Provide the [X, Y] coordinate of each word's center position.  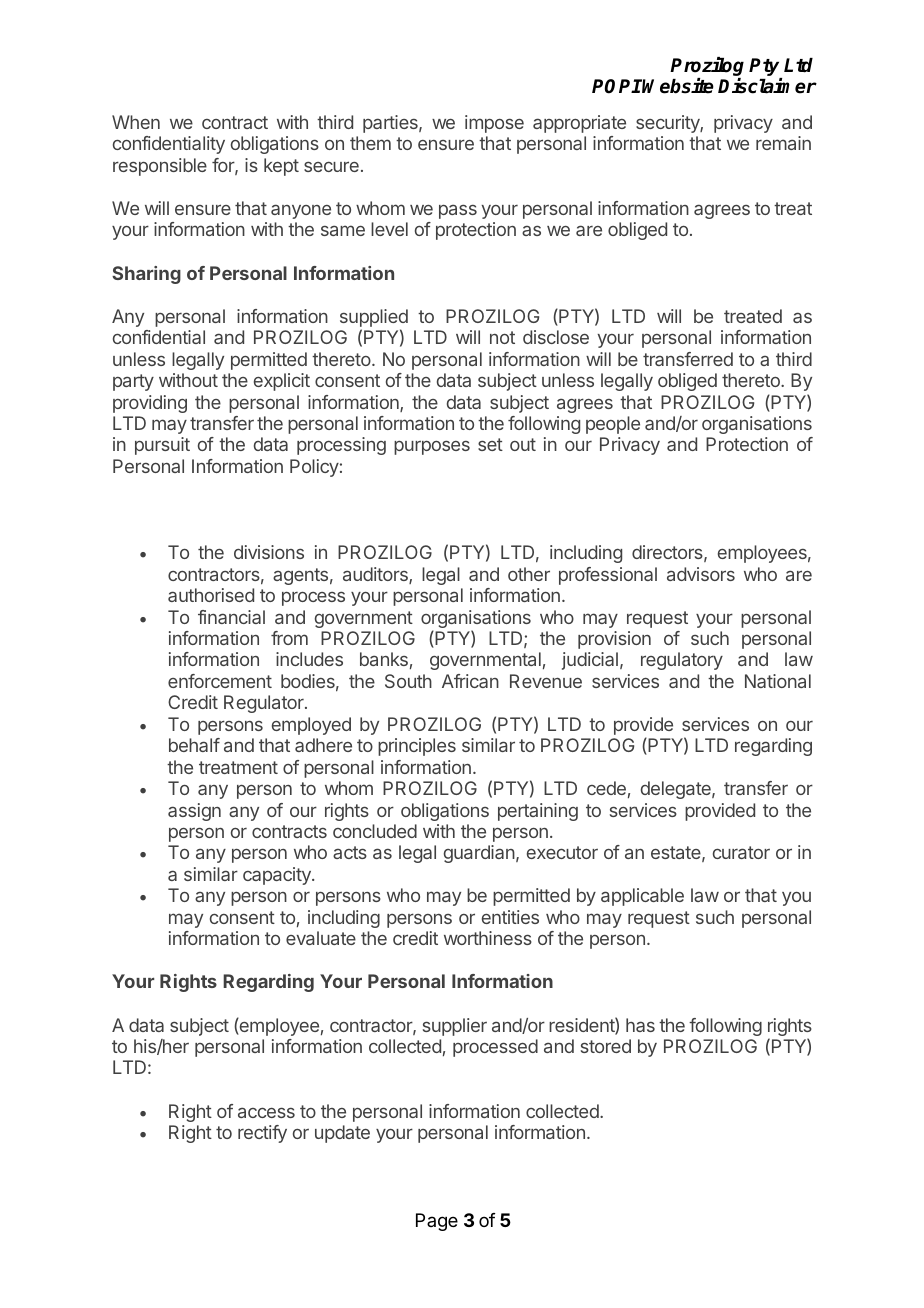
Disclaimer [767, 86]
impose [494, 124]
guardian [479, 854]
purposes [432, 447]
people [613, 425]
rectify [262, 1134]
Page [437, 1222]
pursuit [162, 446]
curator [741, 852]
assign [194, 812]
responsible [160, 167]
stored [606, 1046]
